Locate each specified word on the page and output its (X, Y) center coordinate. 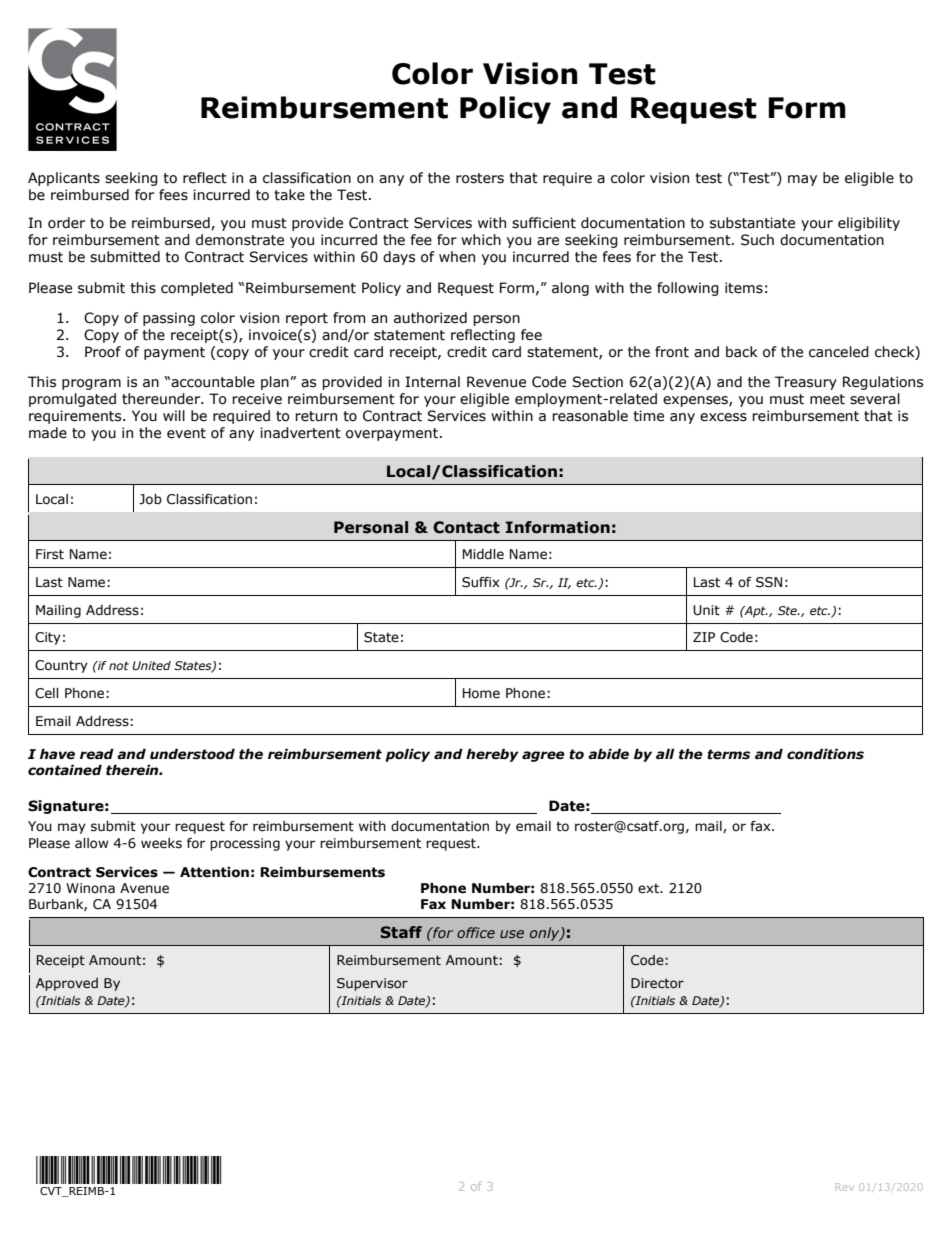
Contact (466, 527)
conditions (825, 754)
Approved (67, 984)
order (66, 223)
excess (723, 417)
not (119, 665)
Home (481, 693)
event (186, 433)
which (481, 240)
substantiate (752, 223)
